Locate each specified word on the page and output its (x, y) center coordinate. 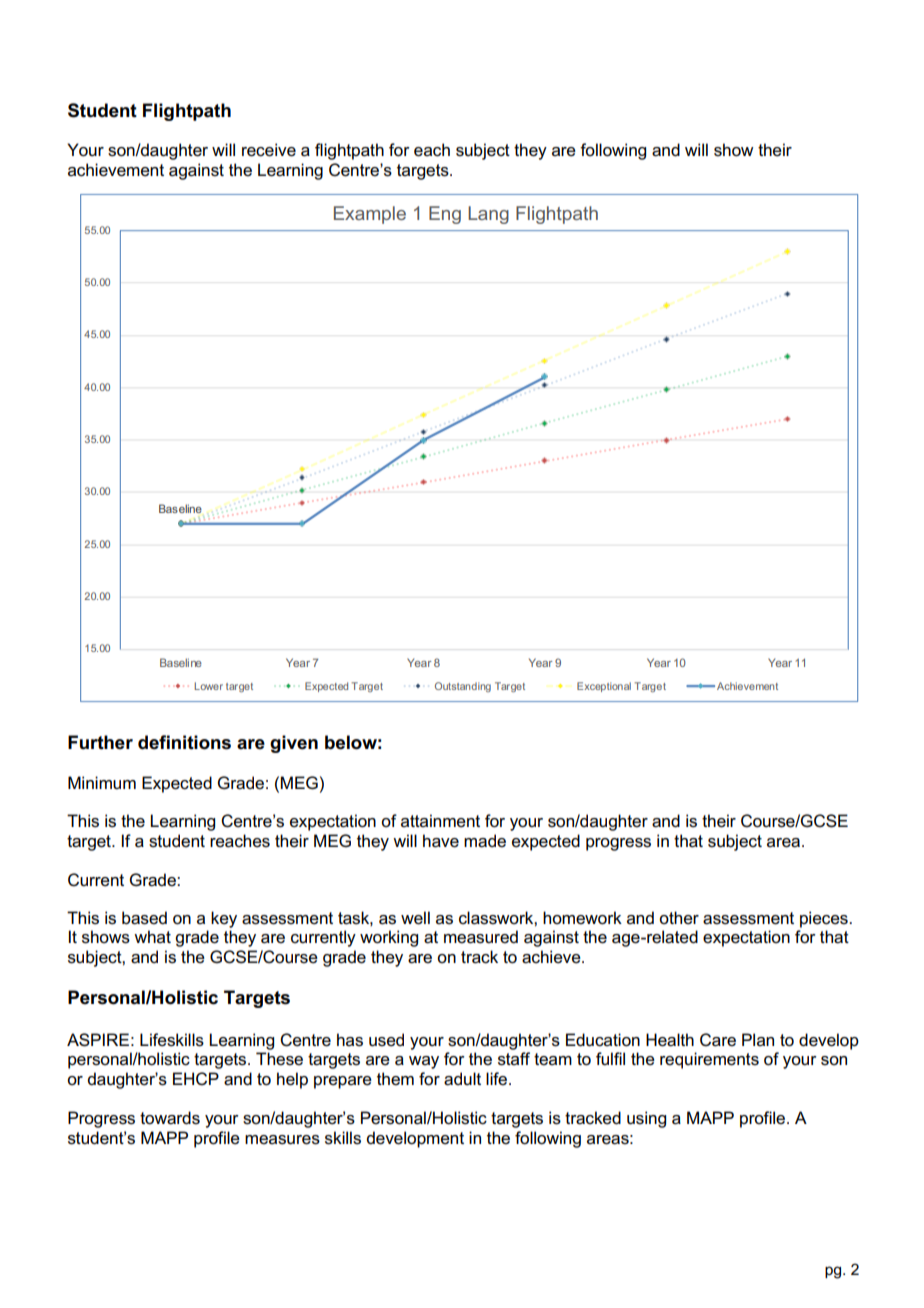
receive (269, 150)
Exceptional (604, 687)
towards (170, 1118)
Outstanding (463, 687)
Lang (488, 215)
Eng (445, 215)
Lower (208, 686)
